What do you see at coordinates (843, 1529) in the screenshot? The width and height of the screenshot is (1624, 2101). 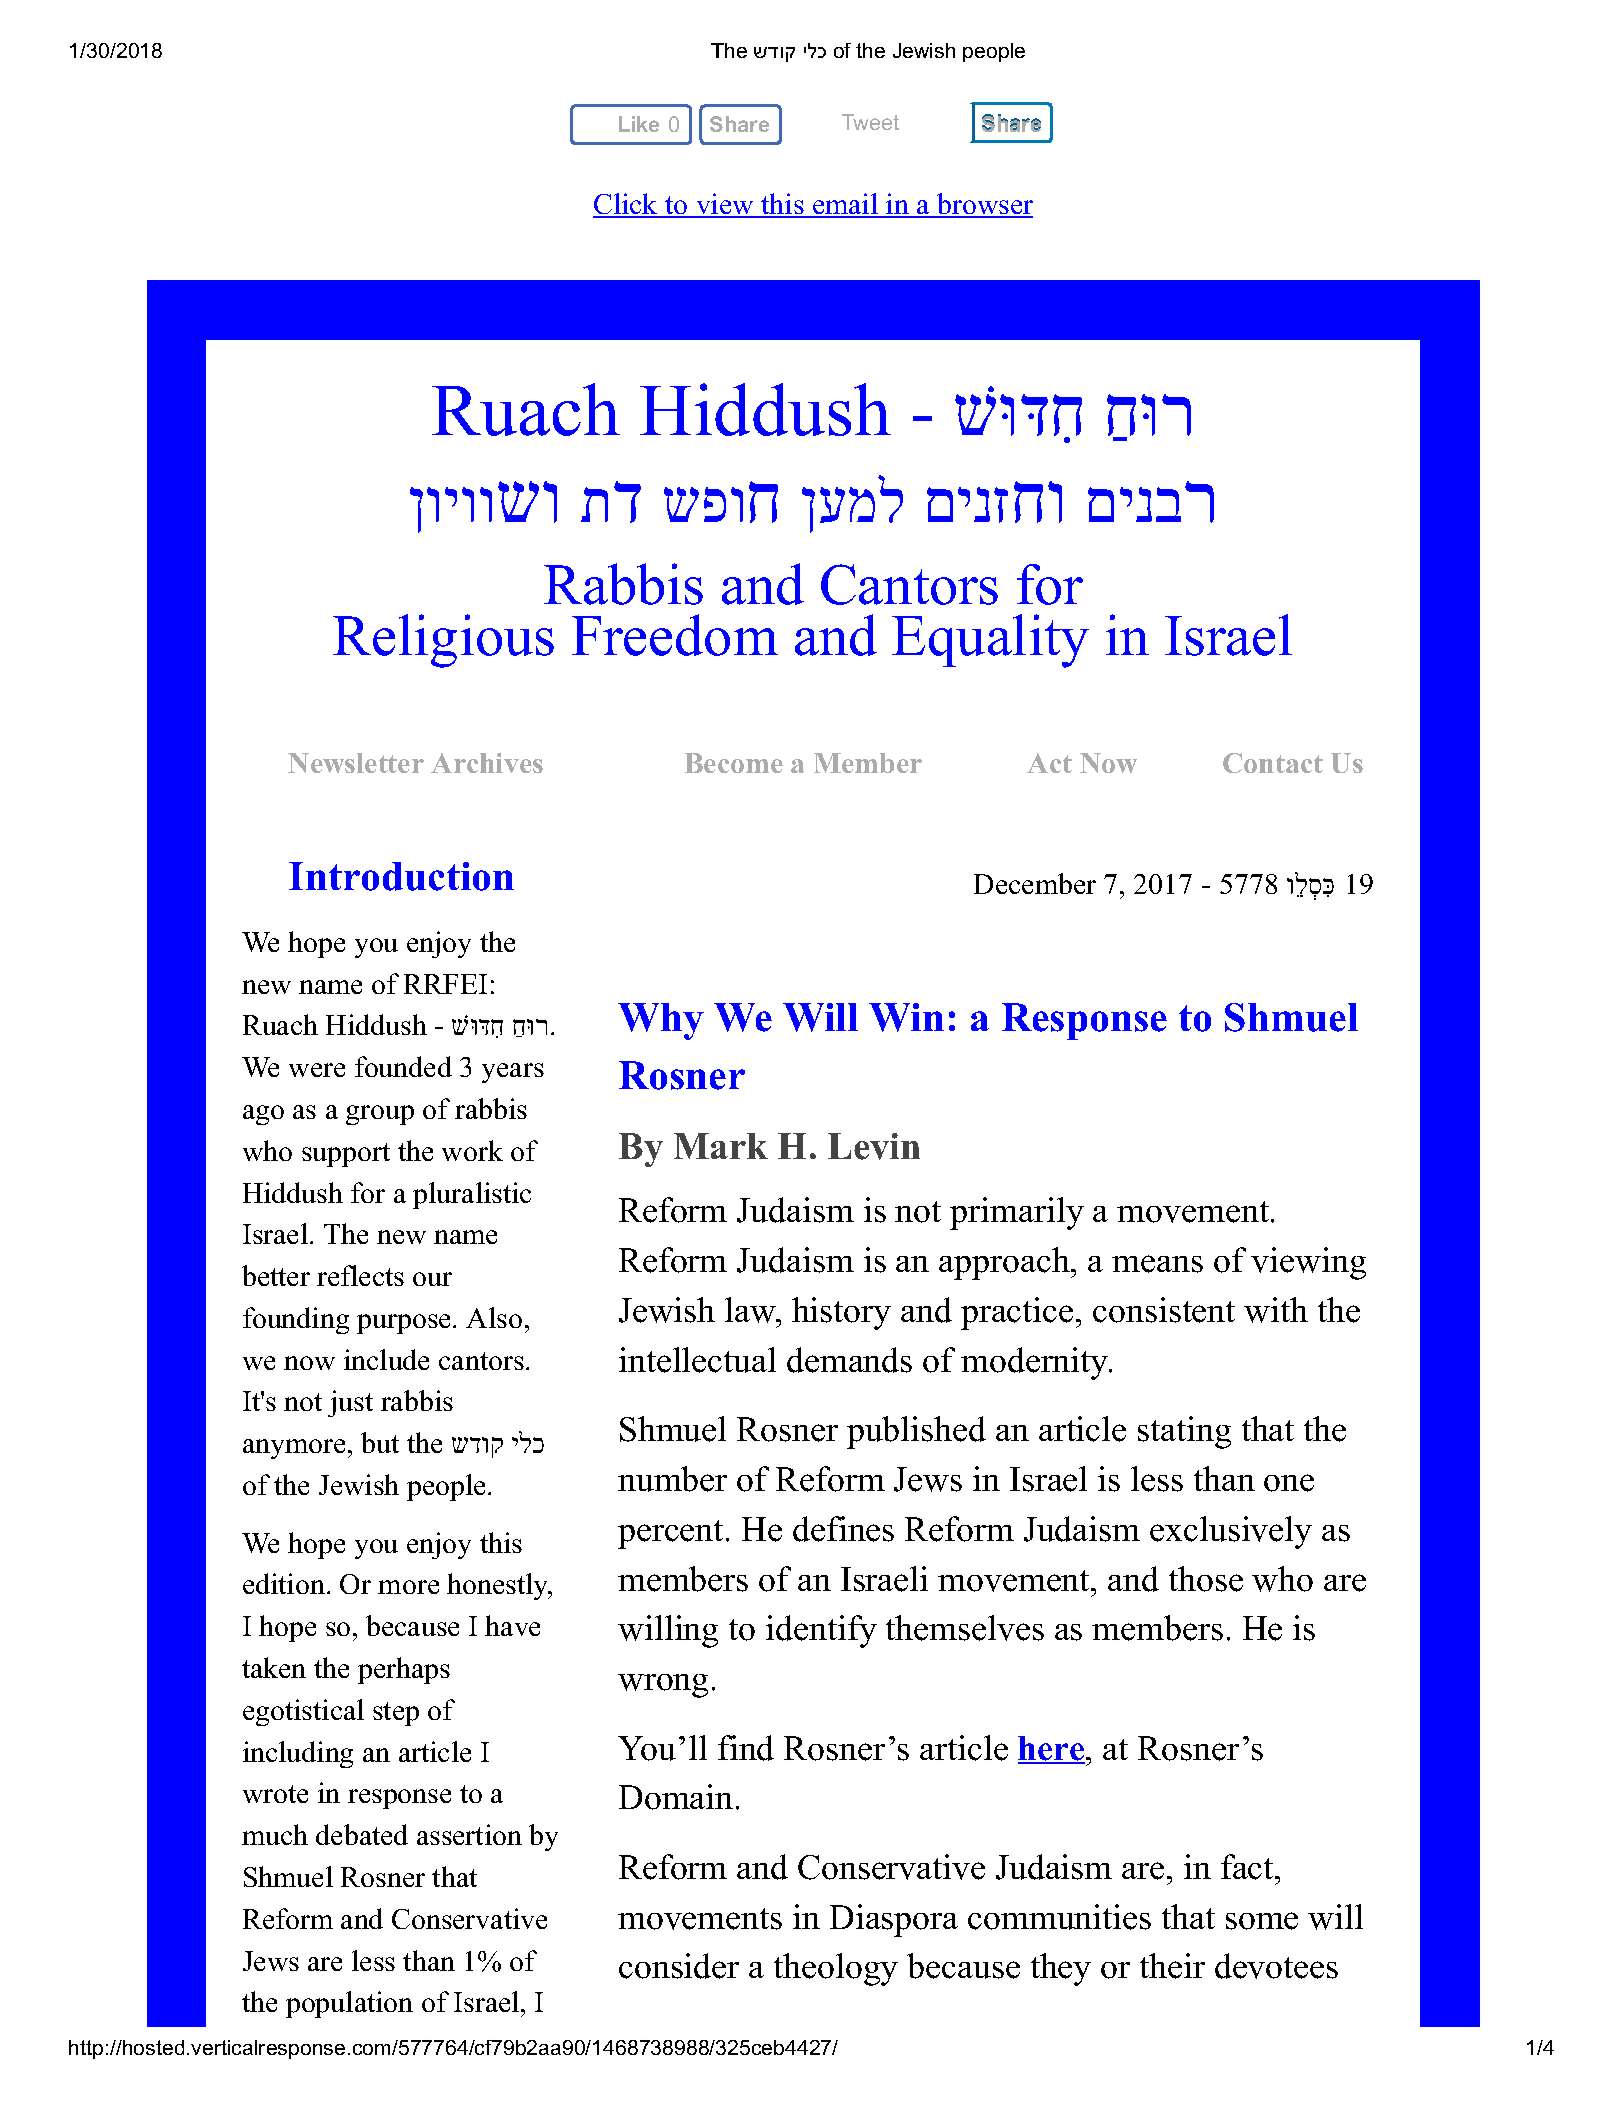 I see `defines` at bounding box center [843, 1529].
